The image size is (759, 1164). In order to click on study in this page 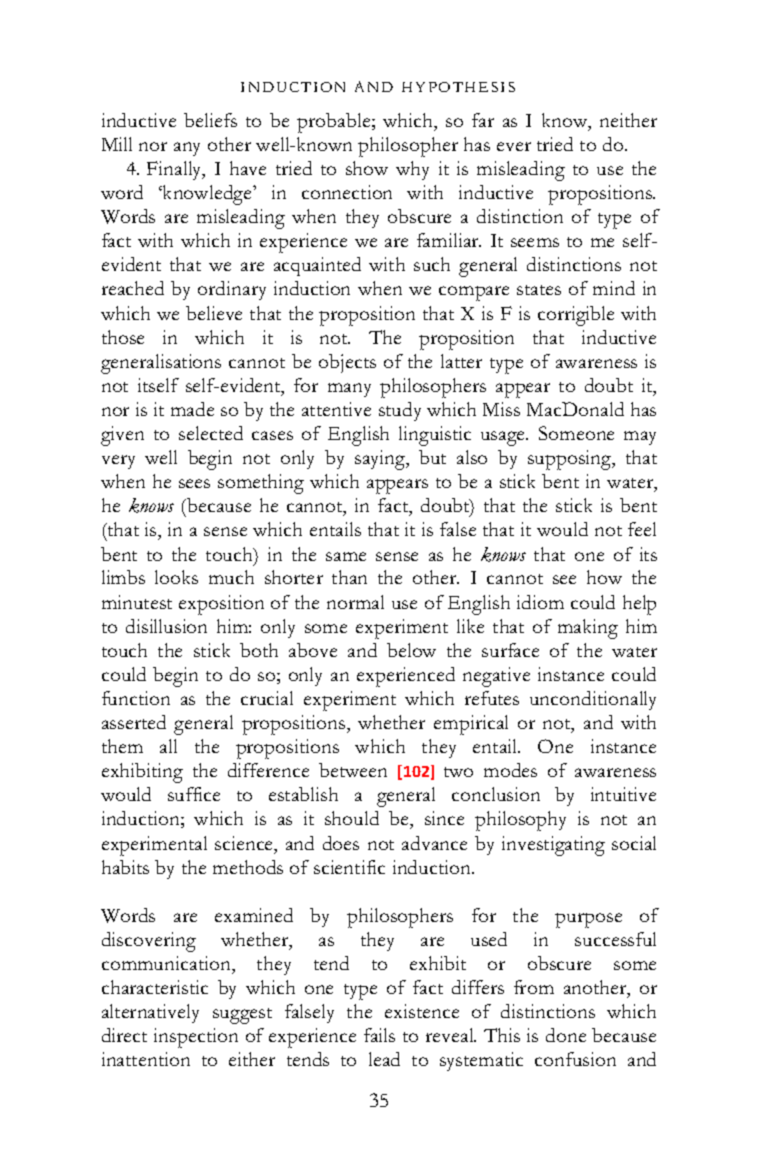, I will do `click(400, 411)`.
